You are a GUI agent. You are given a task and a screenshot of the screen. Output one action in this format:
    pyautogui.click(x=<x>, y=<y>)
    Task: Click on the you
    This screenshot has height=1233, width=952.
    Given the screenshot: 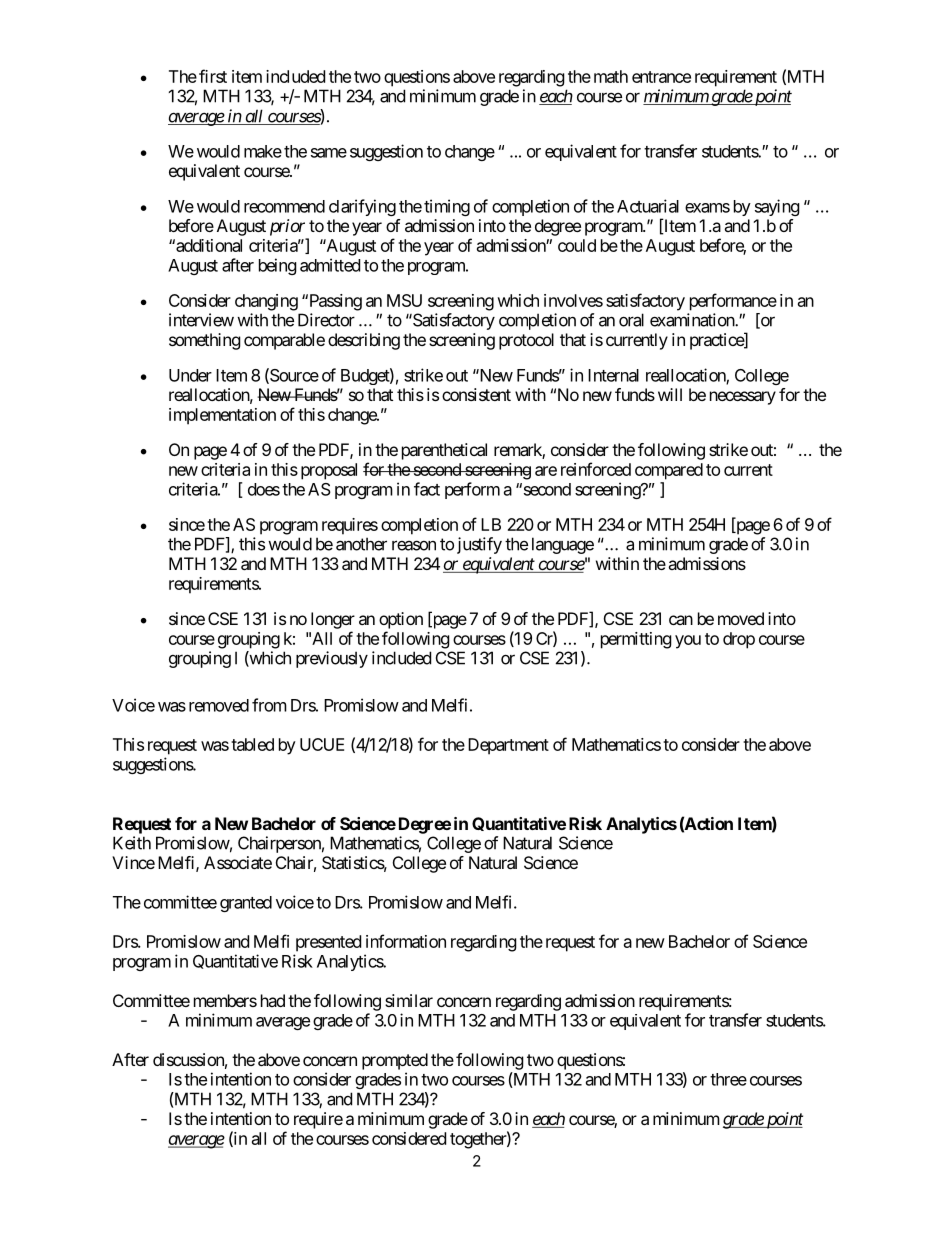 What is the action you would take?
    pyautogui.click(x=688, y=642)
